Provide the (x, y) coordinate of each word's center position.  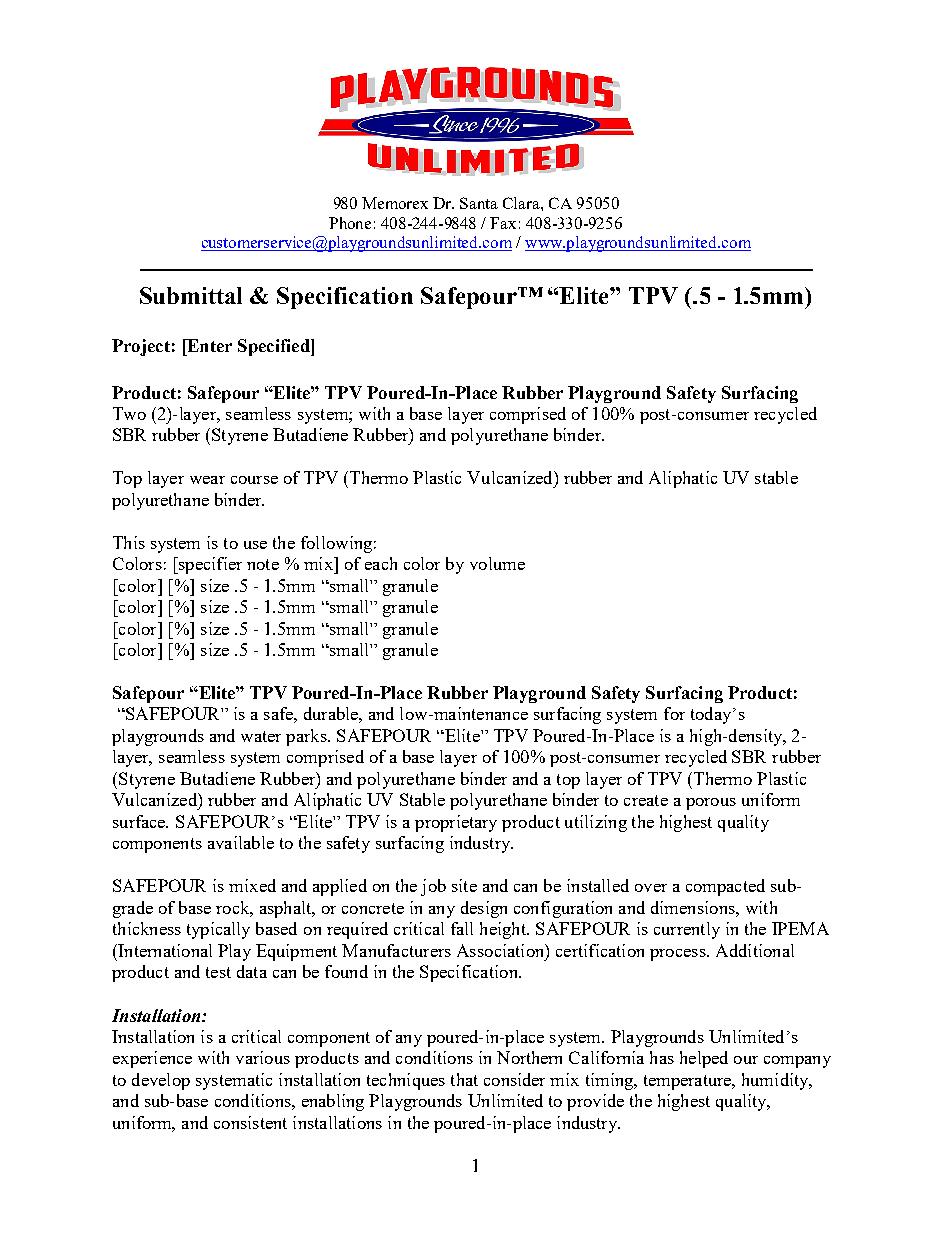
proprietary (456, 823)
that (464, 1079)
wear (207, 480)
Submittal (191, 295)
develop (161, 1081)
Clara (522, 203)
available (241, 842)
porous (711, 804)
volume (497, 563)
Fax (503, 223)
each (381, 563)
